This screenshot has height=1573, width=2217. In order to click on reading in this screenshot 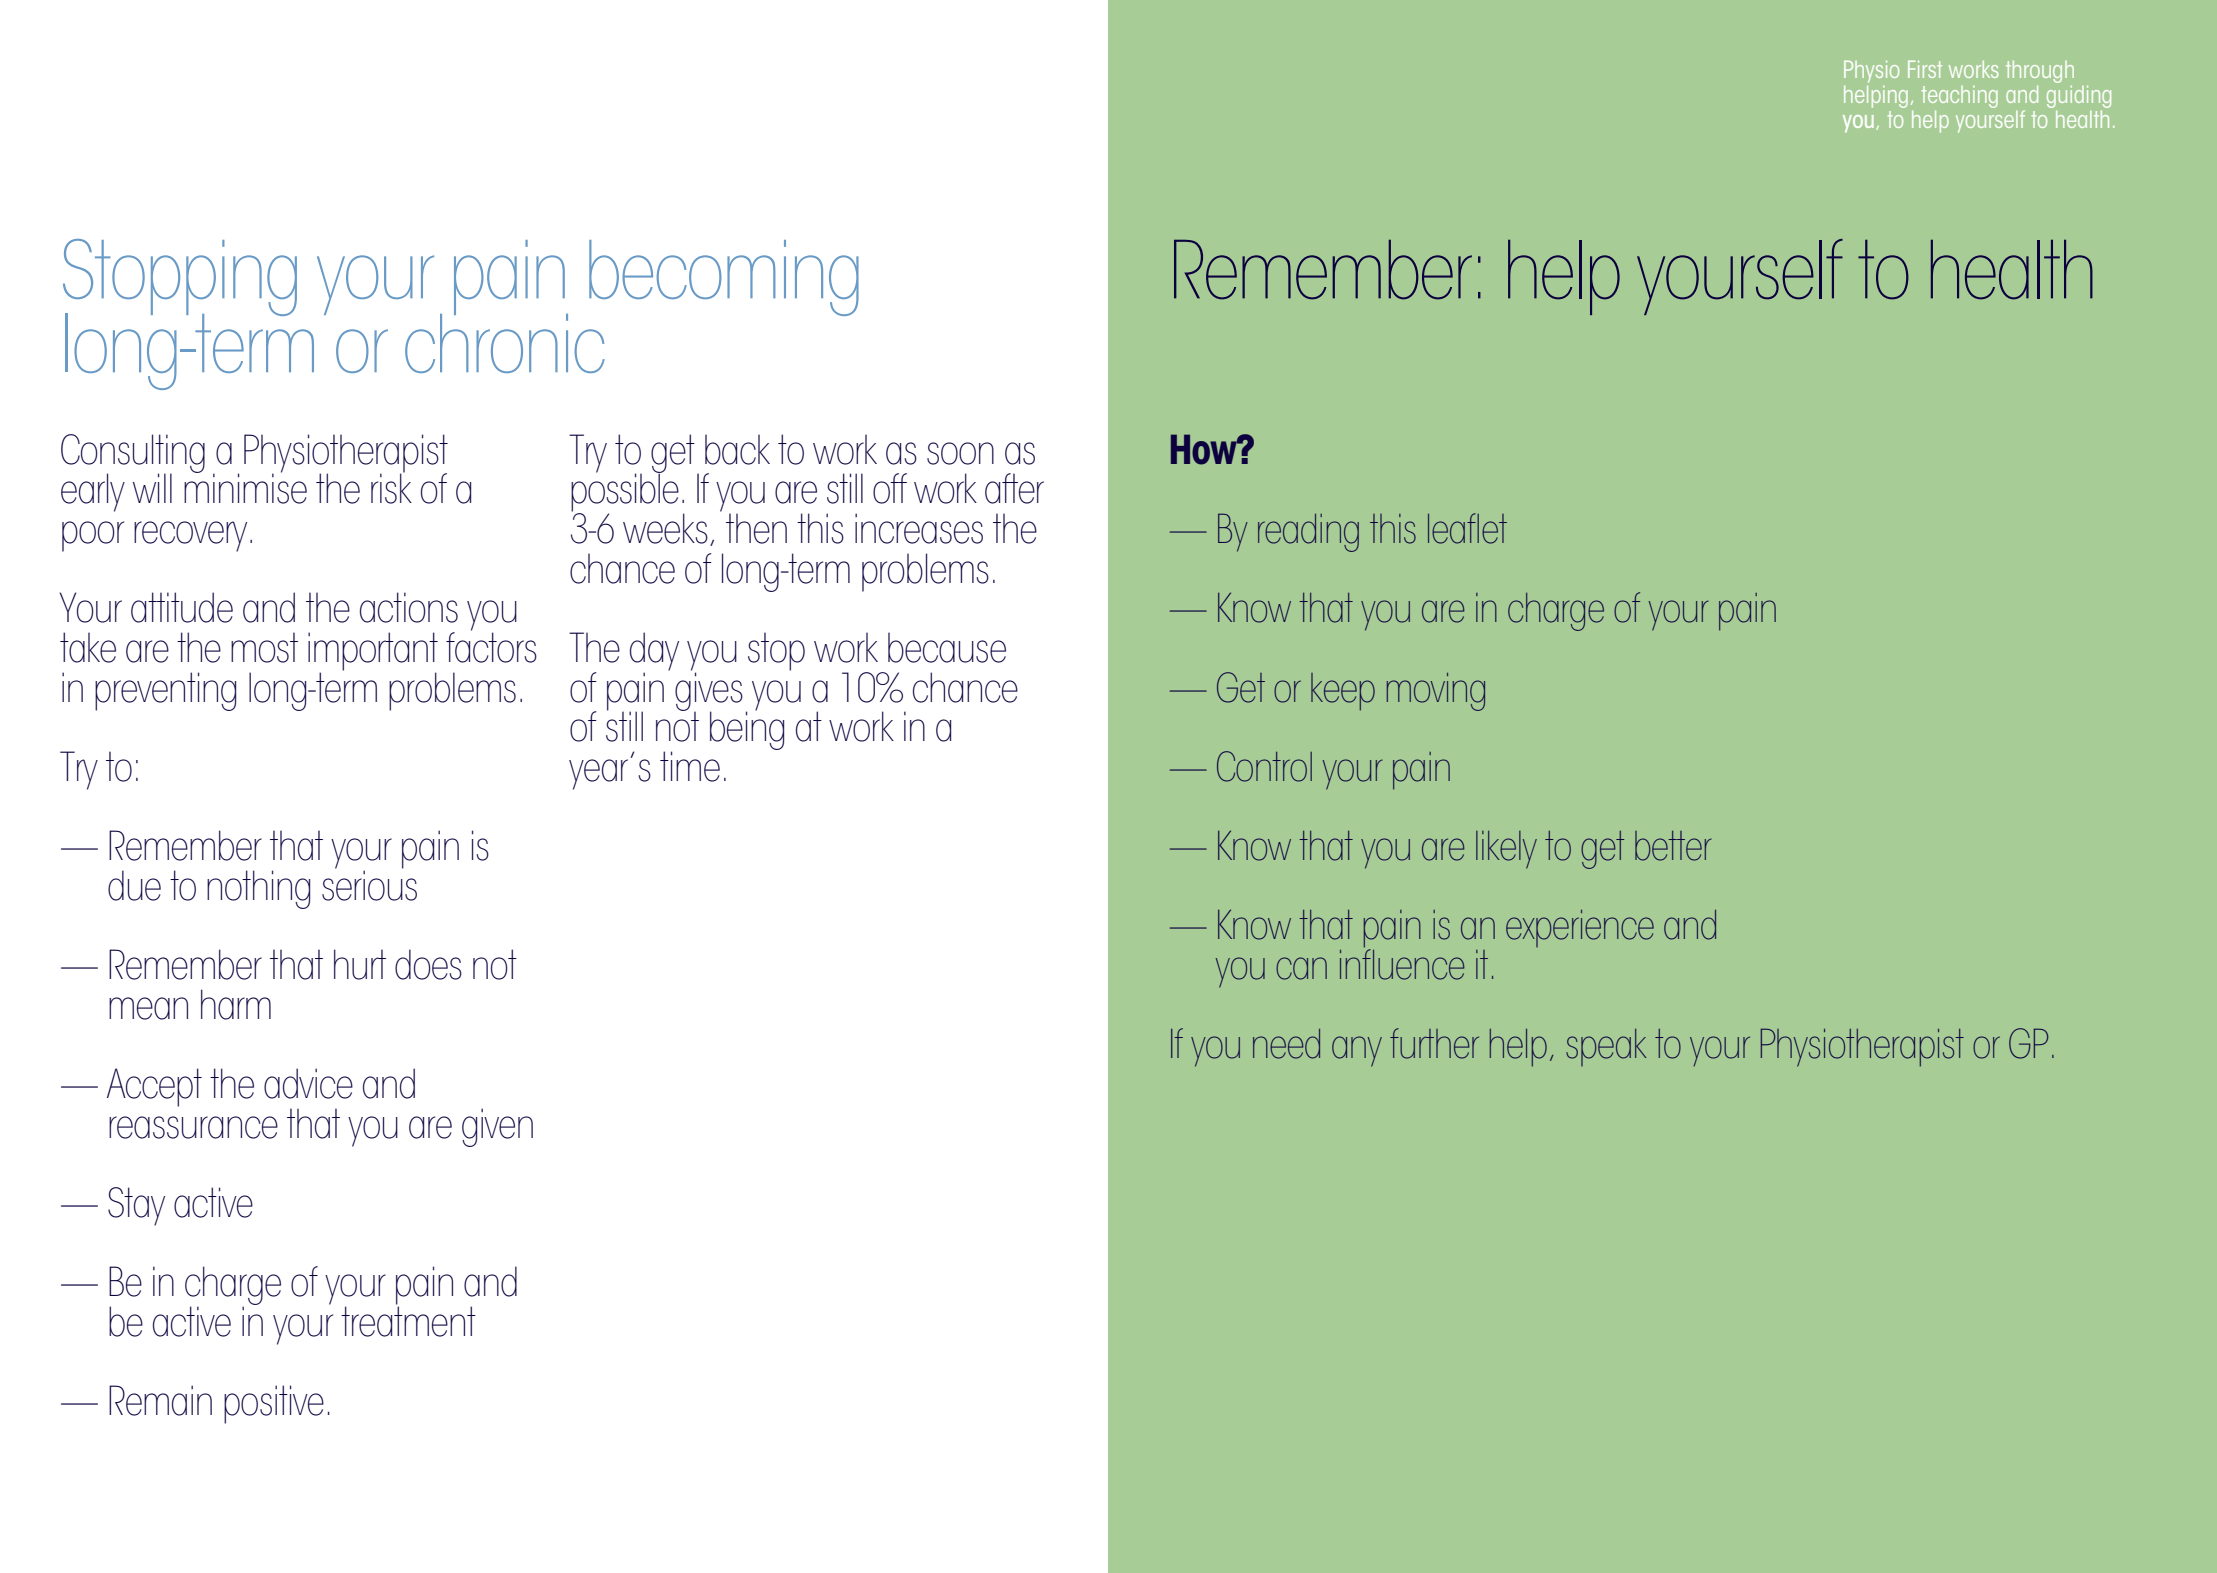, I will do `click(1308, 533)`.
